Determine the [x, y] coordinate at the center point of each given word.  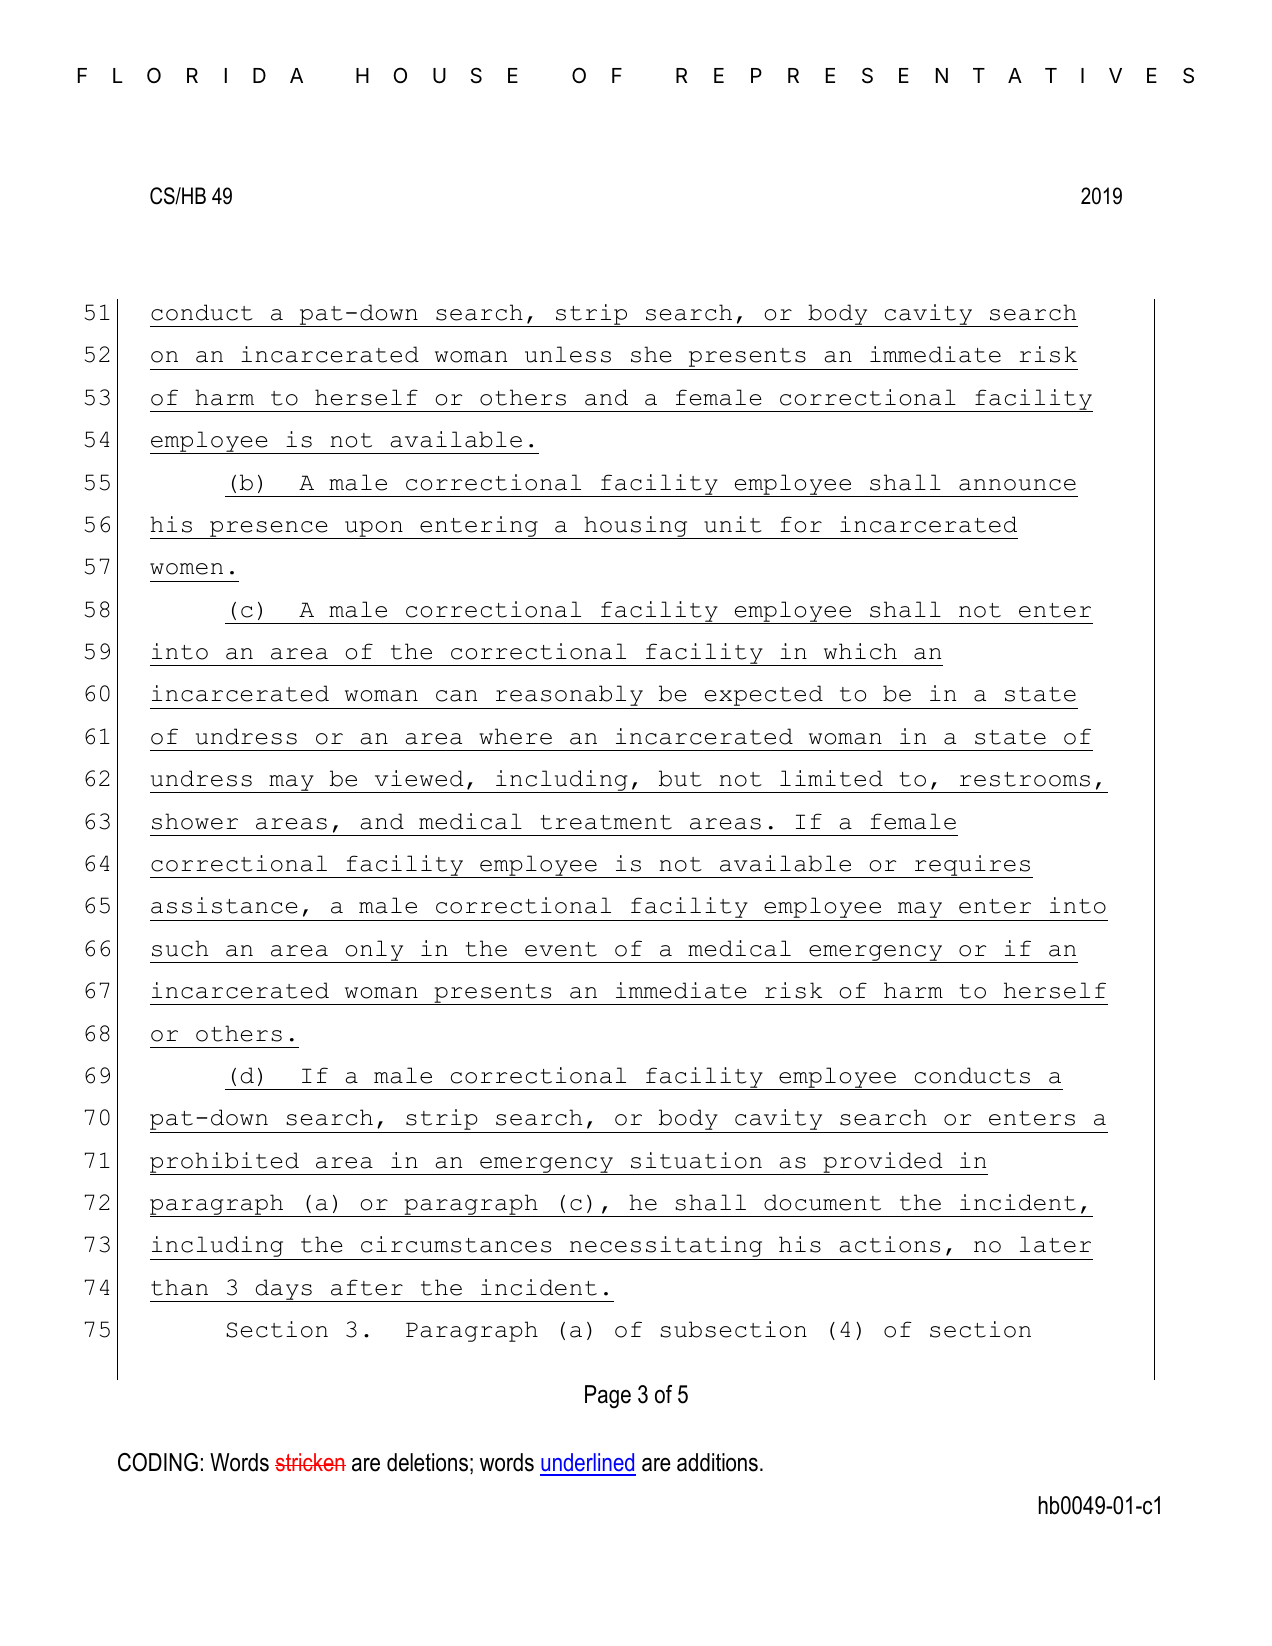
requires [972, 866]
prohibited [225, 1163]
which [860, 651]
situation [696, 1160]
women [186, 569]
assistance [224, 905]
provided [883, 1163]
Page [608, 1397]
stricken [310, 1462]
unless [568, 354]
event [561, 949]
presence [269, 530]
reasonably [569, 697]
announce [1017, 485]
